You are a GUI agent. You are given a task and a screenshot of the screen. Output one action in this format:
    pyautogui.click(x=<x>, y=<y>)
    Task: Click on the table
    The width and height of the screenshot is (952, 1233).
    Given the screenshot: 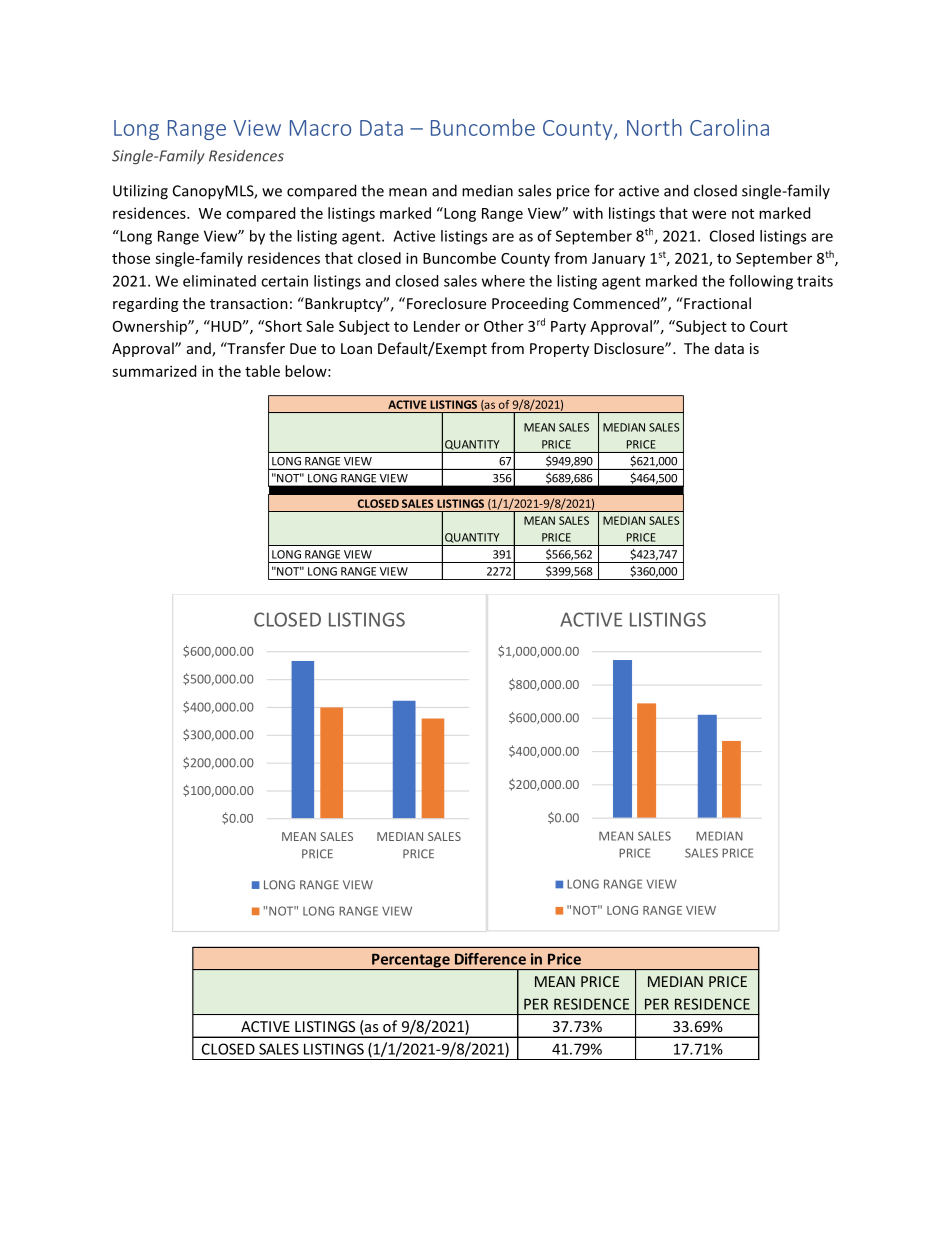 What is the action you would take?
    pyautogui.click(x=262, y=371)
